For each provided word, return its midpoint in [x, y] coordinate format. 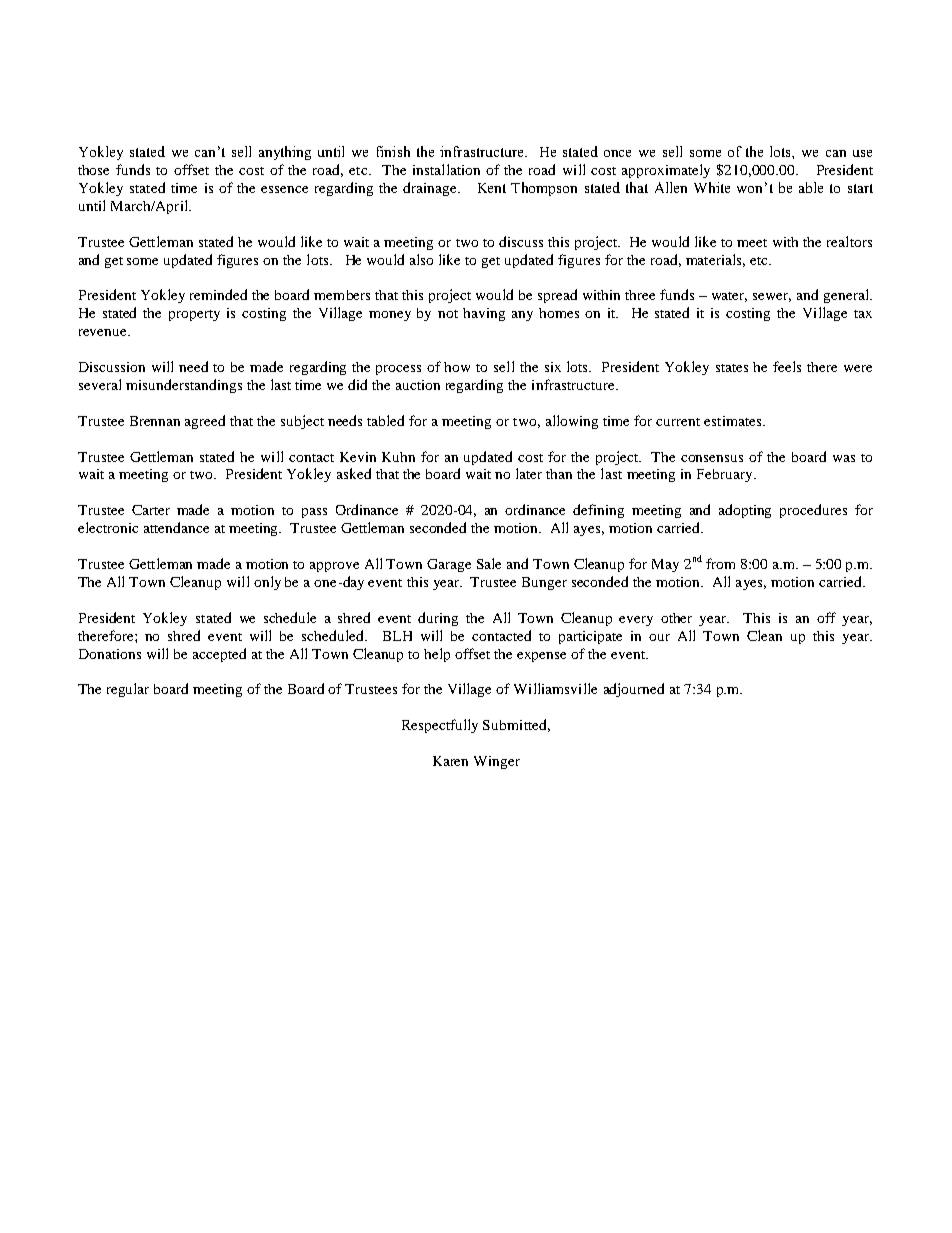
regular [128, 690]
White [712, 187]
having [484, 314]
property [194, 315]
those [93, 170]
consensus [712, 458]
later [529, 473]
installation [446, 169]
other [676, 618]
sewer [772, 297]
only [267, 583]
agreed [205, 422]
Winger [497, 762]
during [438, 619]
